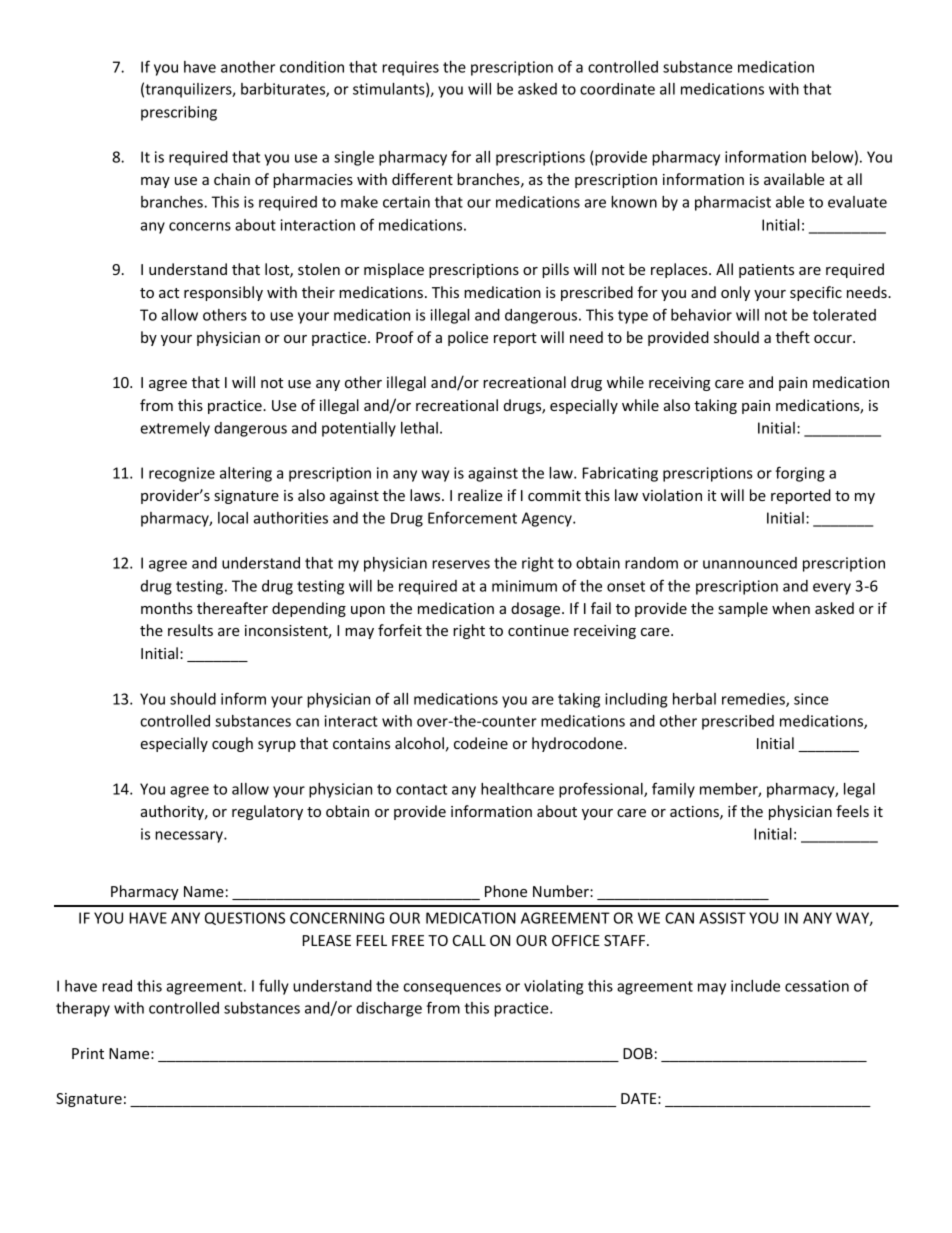 The width and height of the screenshot is (952, 1233). Describe the element at coordinates (793, 337) in the screenshot. I see `theft` at that location.
